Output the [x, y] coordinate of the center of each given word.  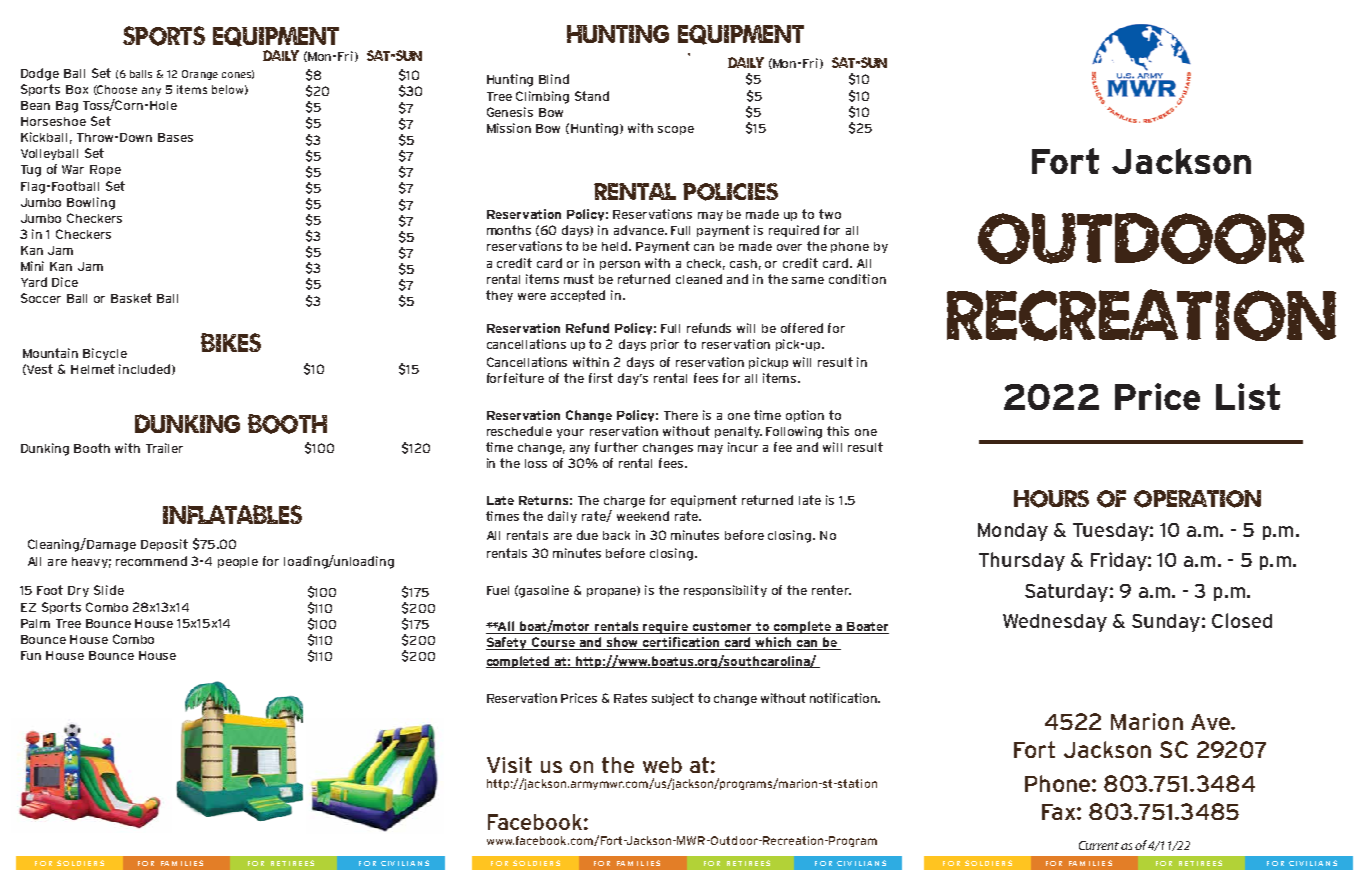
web [662, 765]
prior [665, 345]
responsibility [725, 591]
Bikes [231, 342]
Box [77, 89]
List [1248, 396]
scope [676, 130]
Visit [509, 765]
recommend [151, 561]
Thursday [1022, 561]
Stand [592, 96]
